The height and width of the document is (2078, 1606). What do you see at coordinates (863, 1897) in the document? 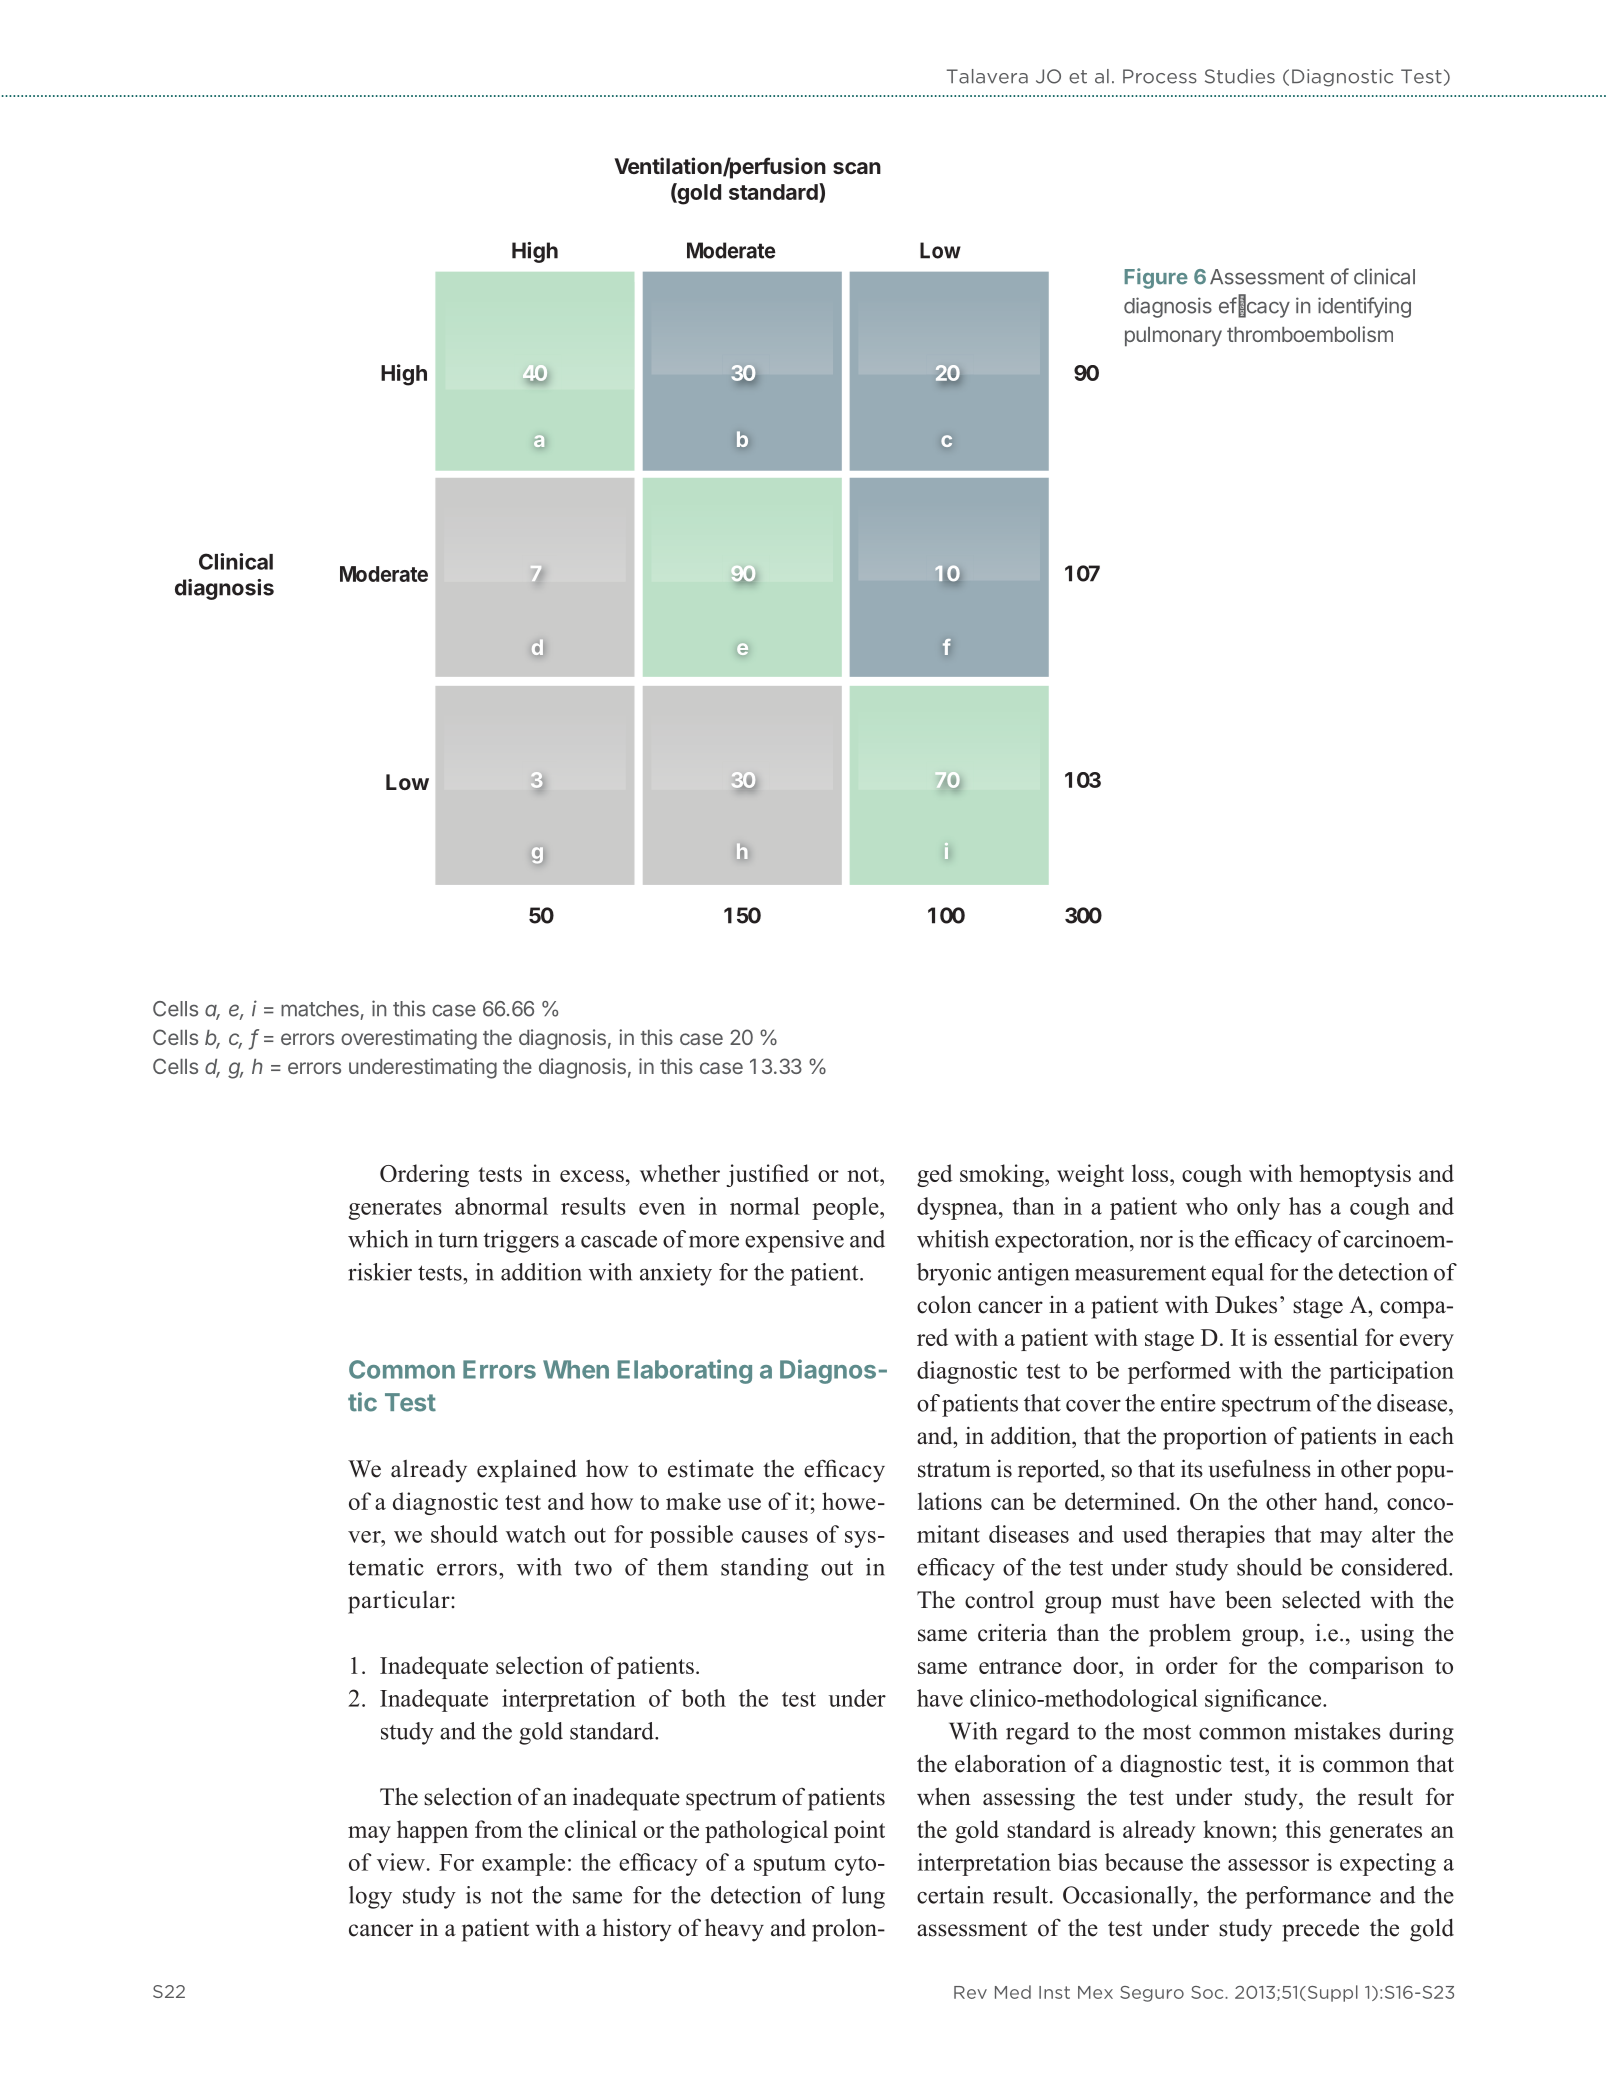
I see `lung` at bounding box center [863, 1897].
